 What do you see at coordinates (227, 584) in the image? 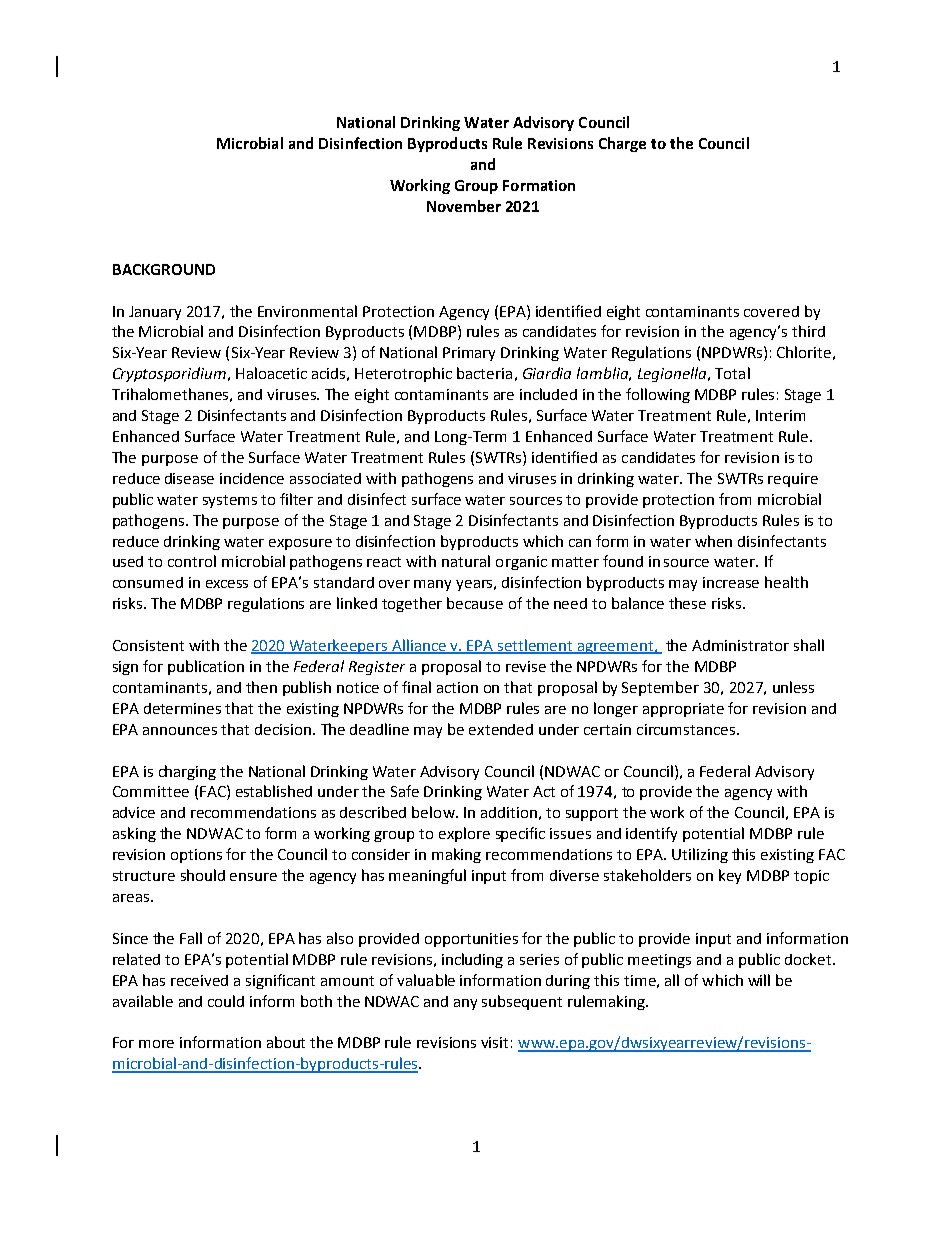
I see `excess` at bounding box center [227, 584].
